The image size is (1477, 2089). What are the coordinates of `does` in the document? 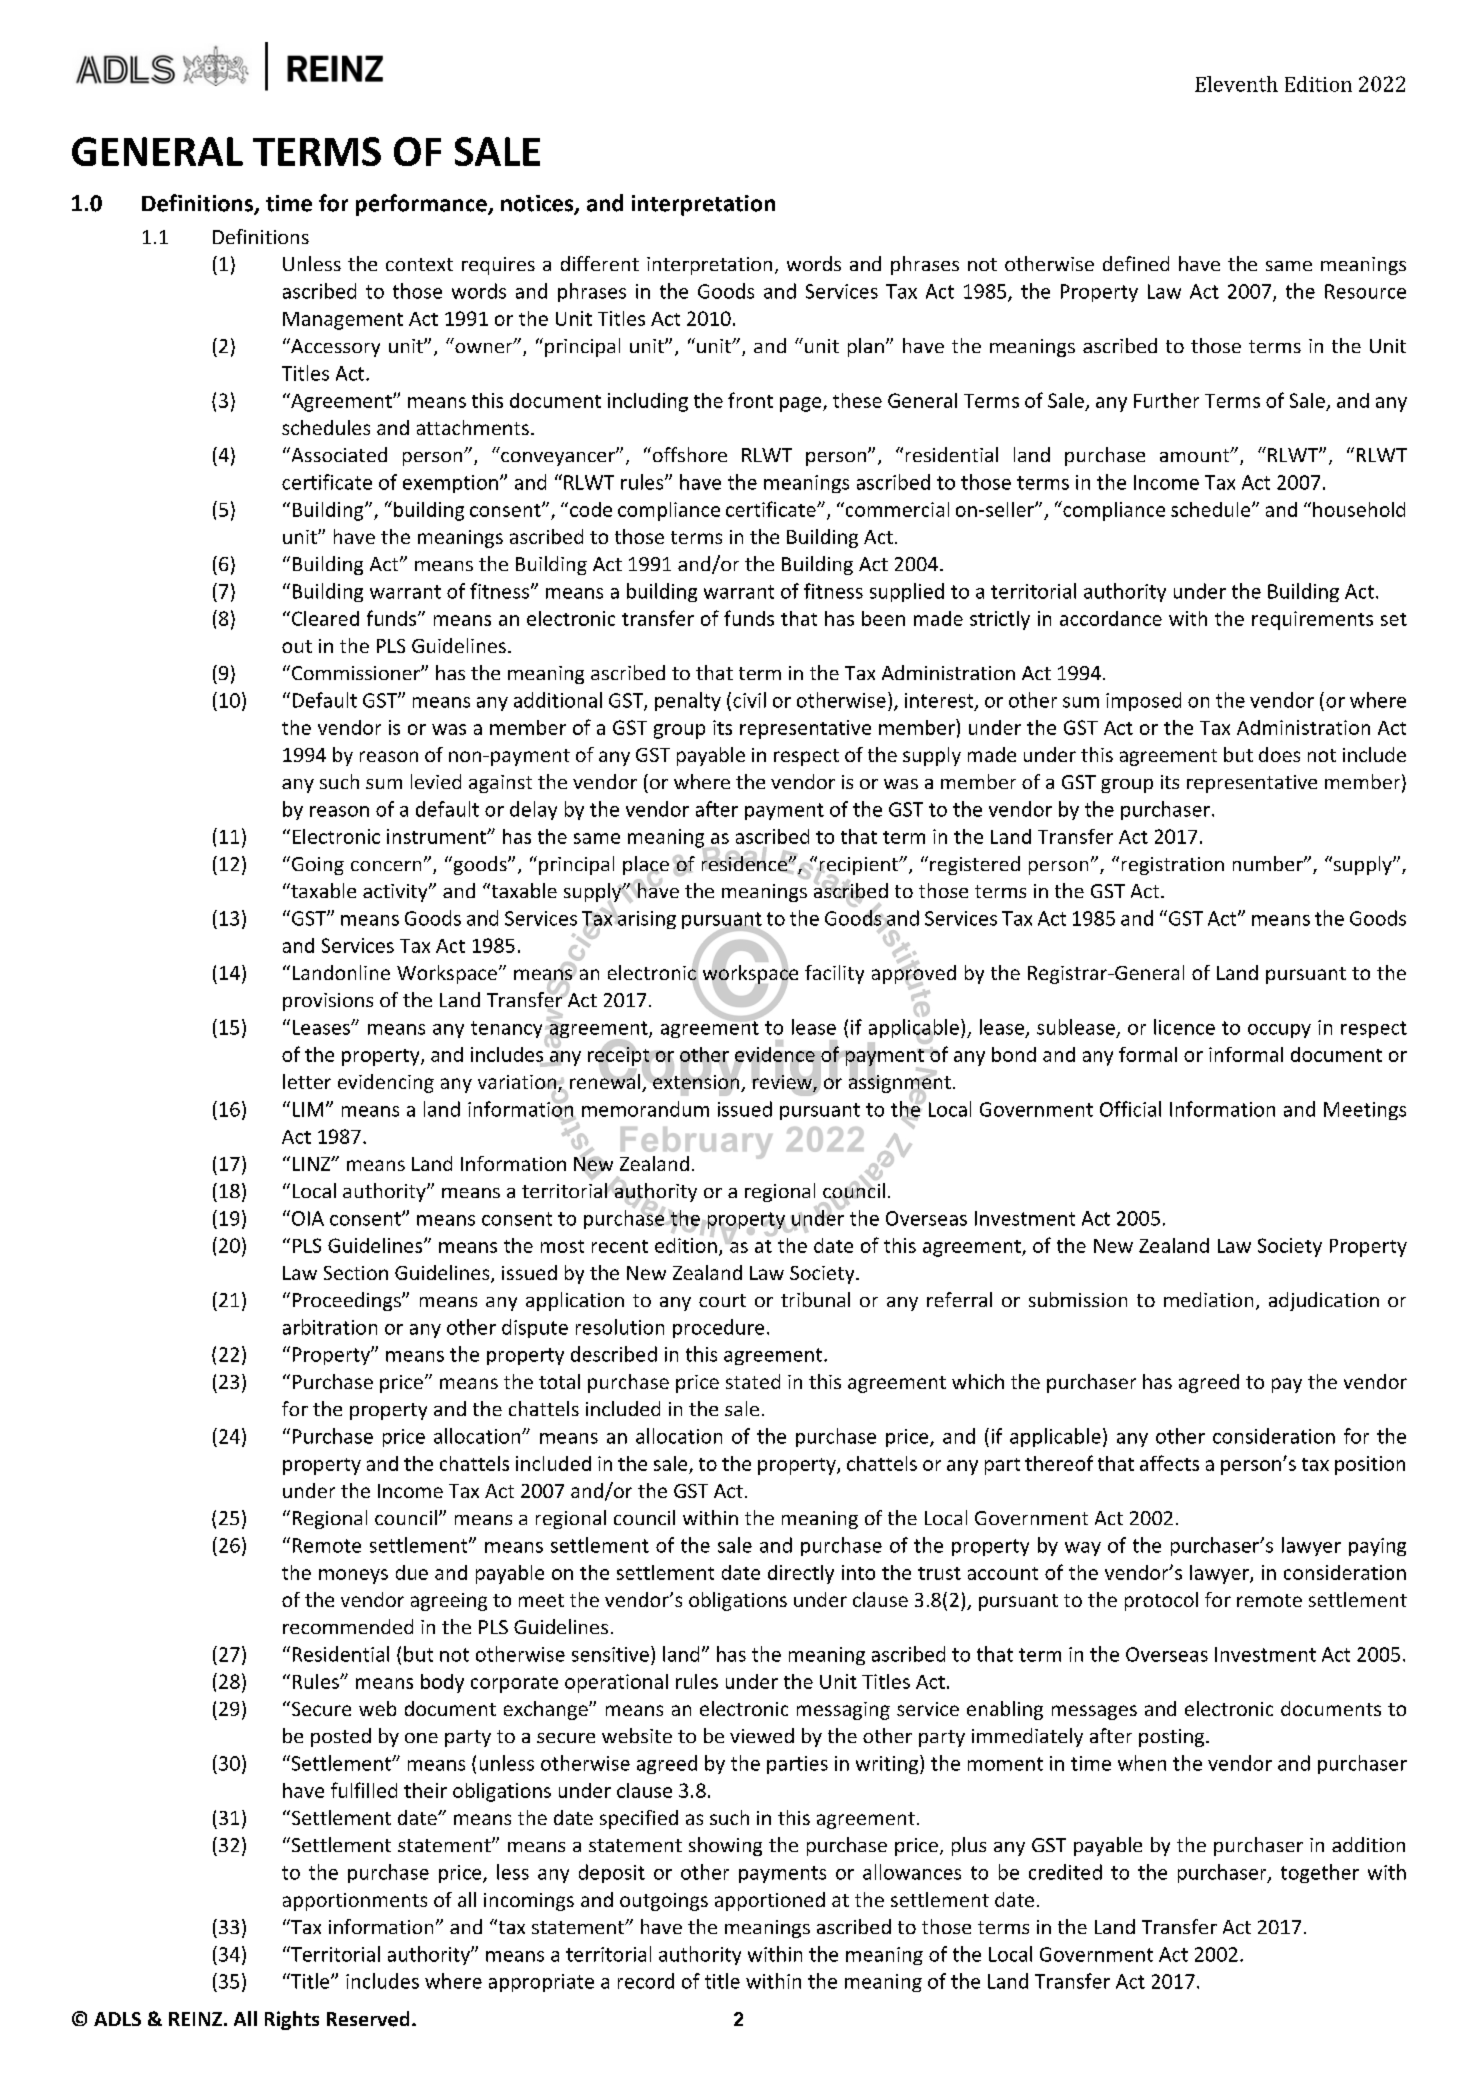 It's located at (1279, 754).
